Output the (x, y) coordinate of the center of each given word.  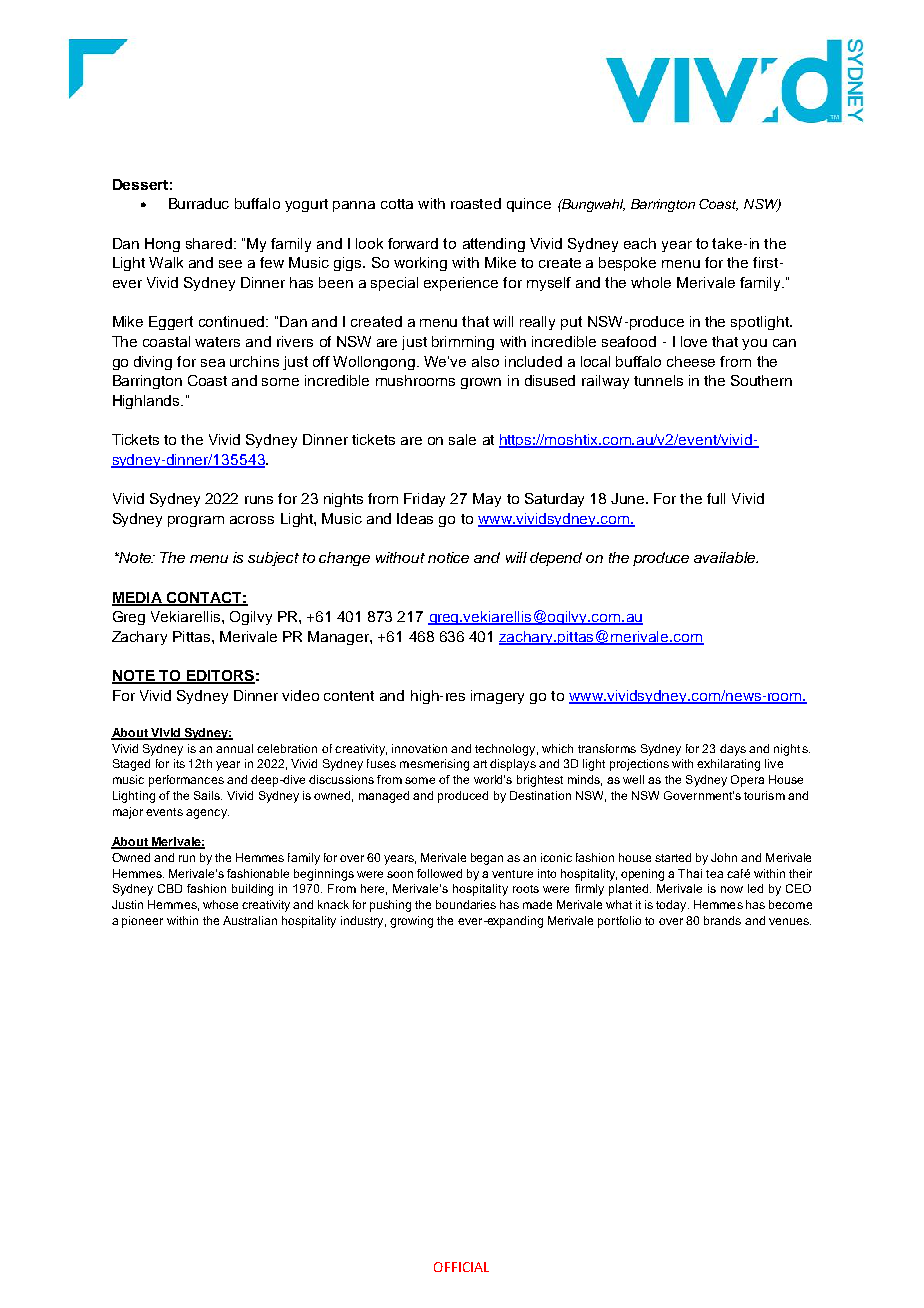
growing (411, 922)
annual (234, 748)
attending (494, 245)
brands (722, 920)
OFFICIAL (461, 1267)
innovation (419, 748)
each (640, 243)
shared (210, 243)
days (733, 750)
